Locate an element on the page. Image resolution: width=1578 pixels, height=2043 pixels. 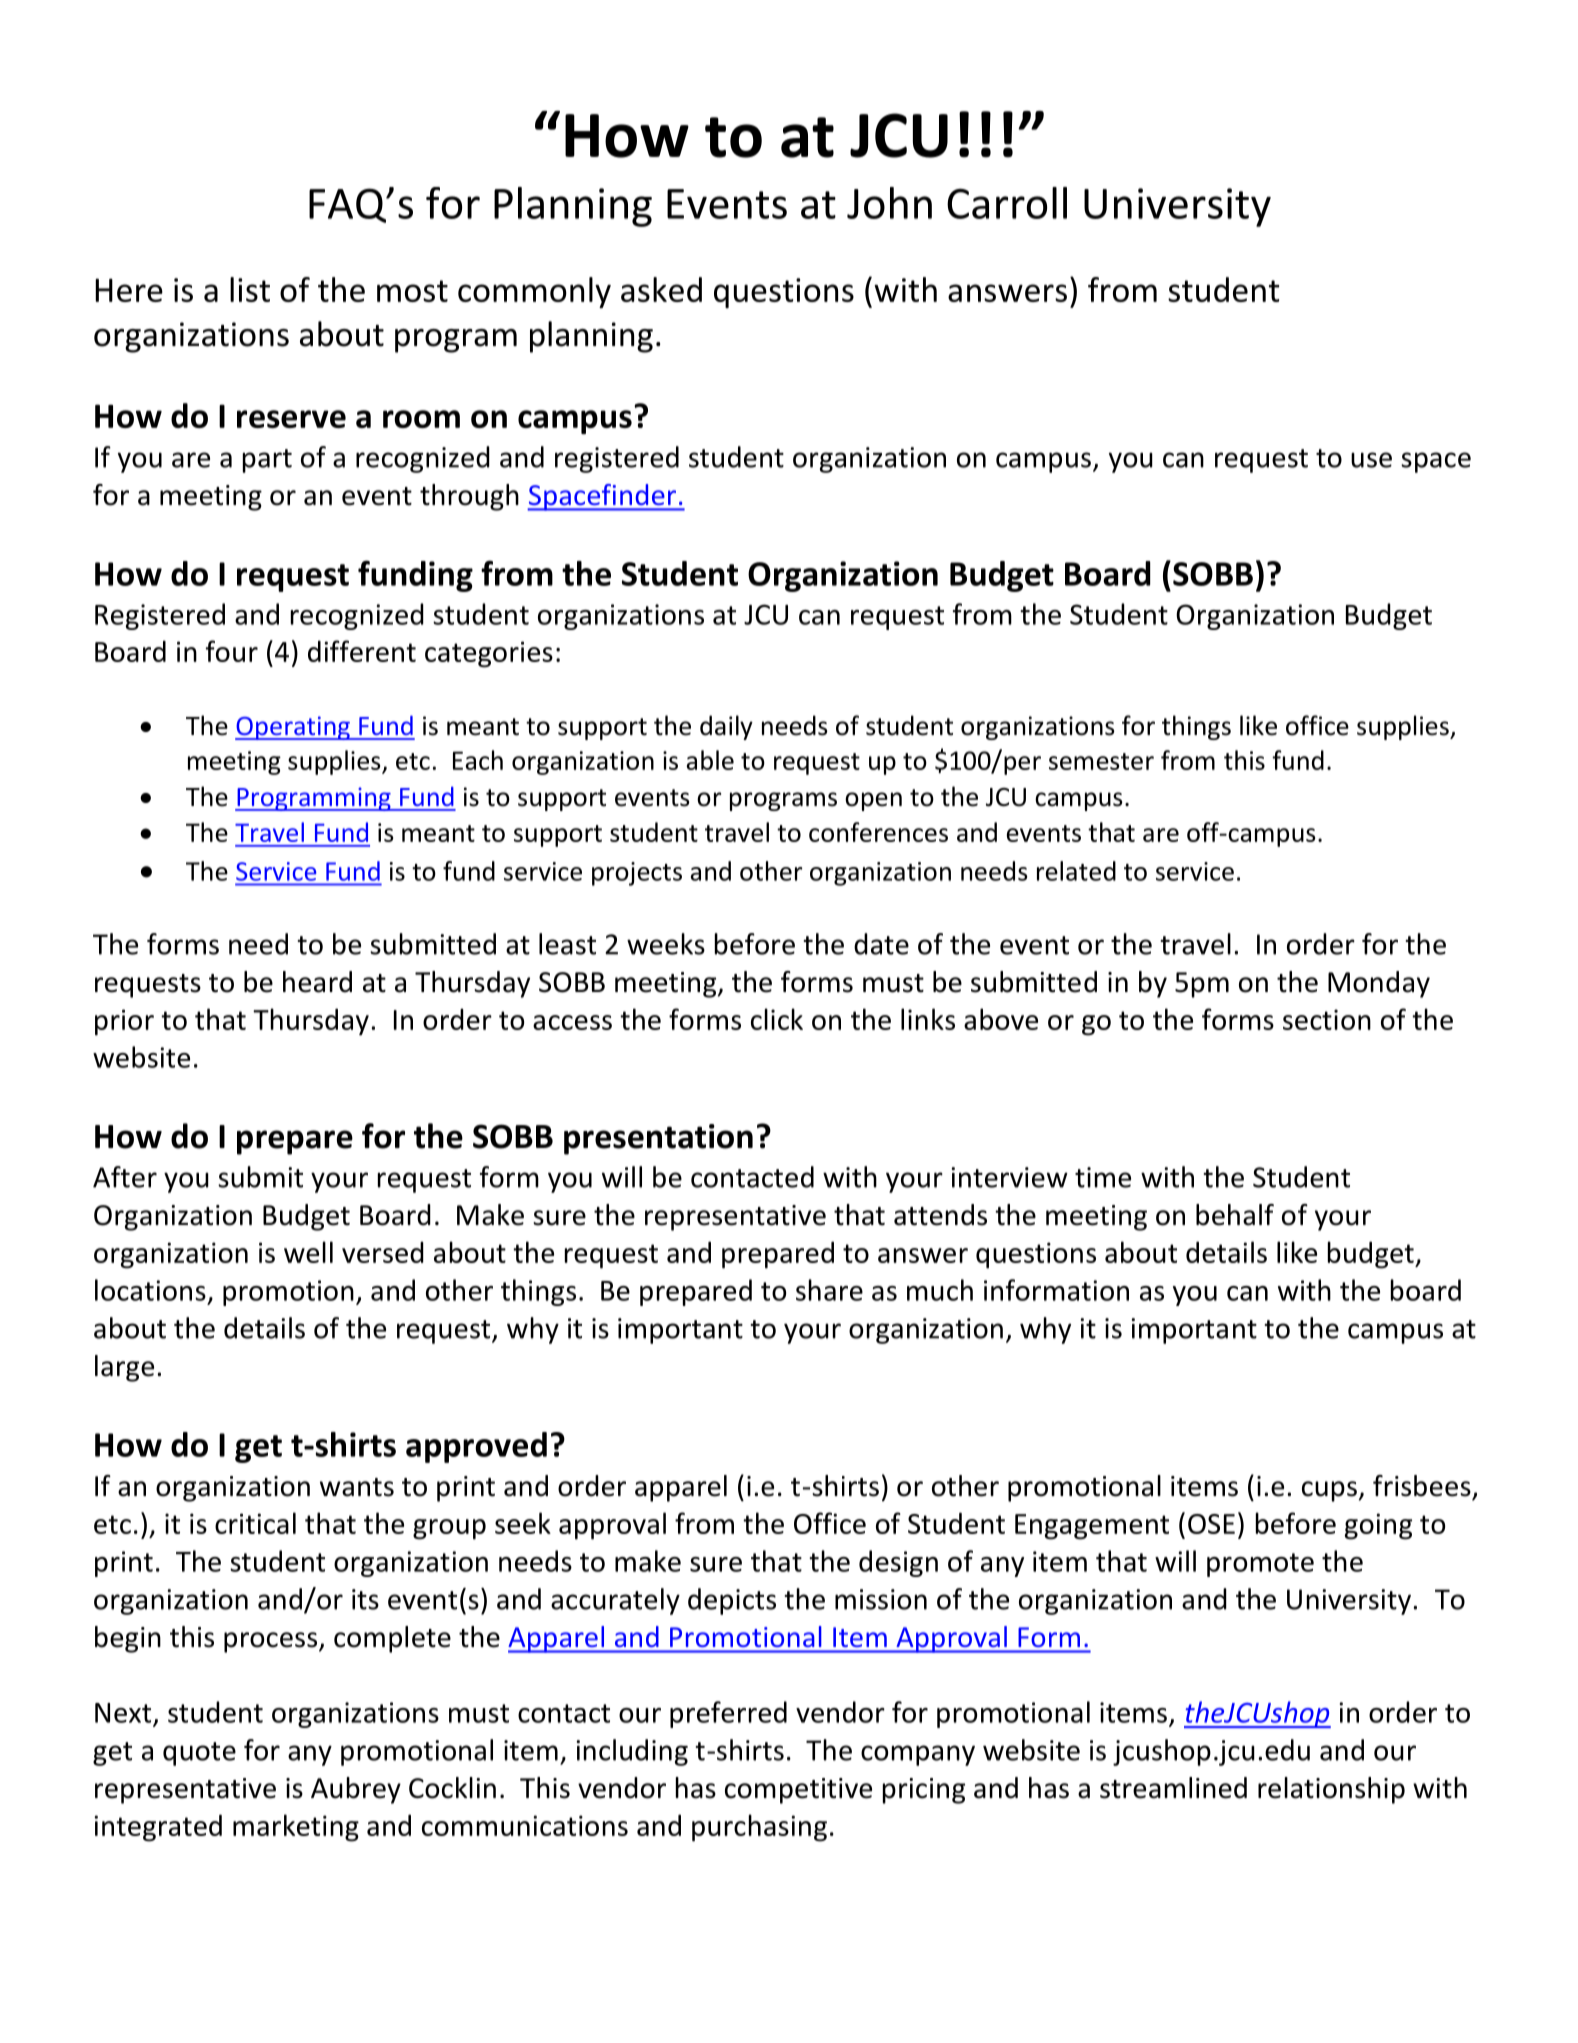
asked is located at coordinates (661, 289).
